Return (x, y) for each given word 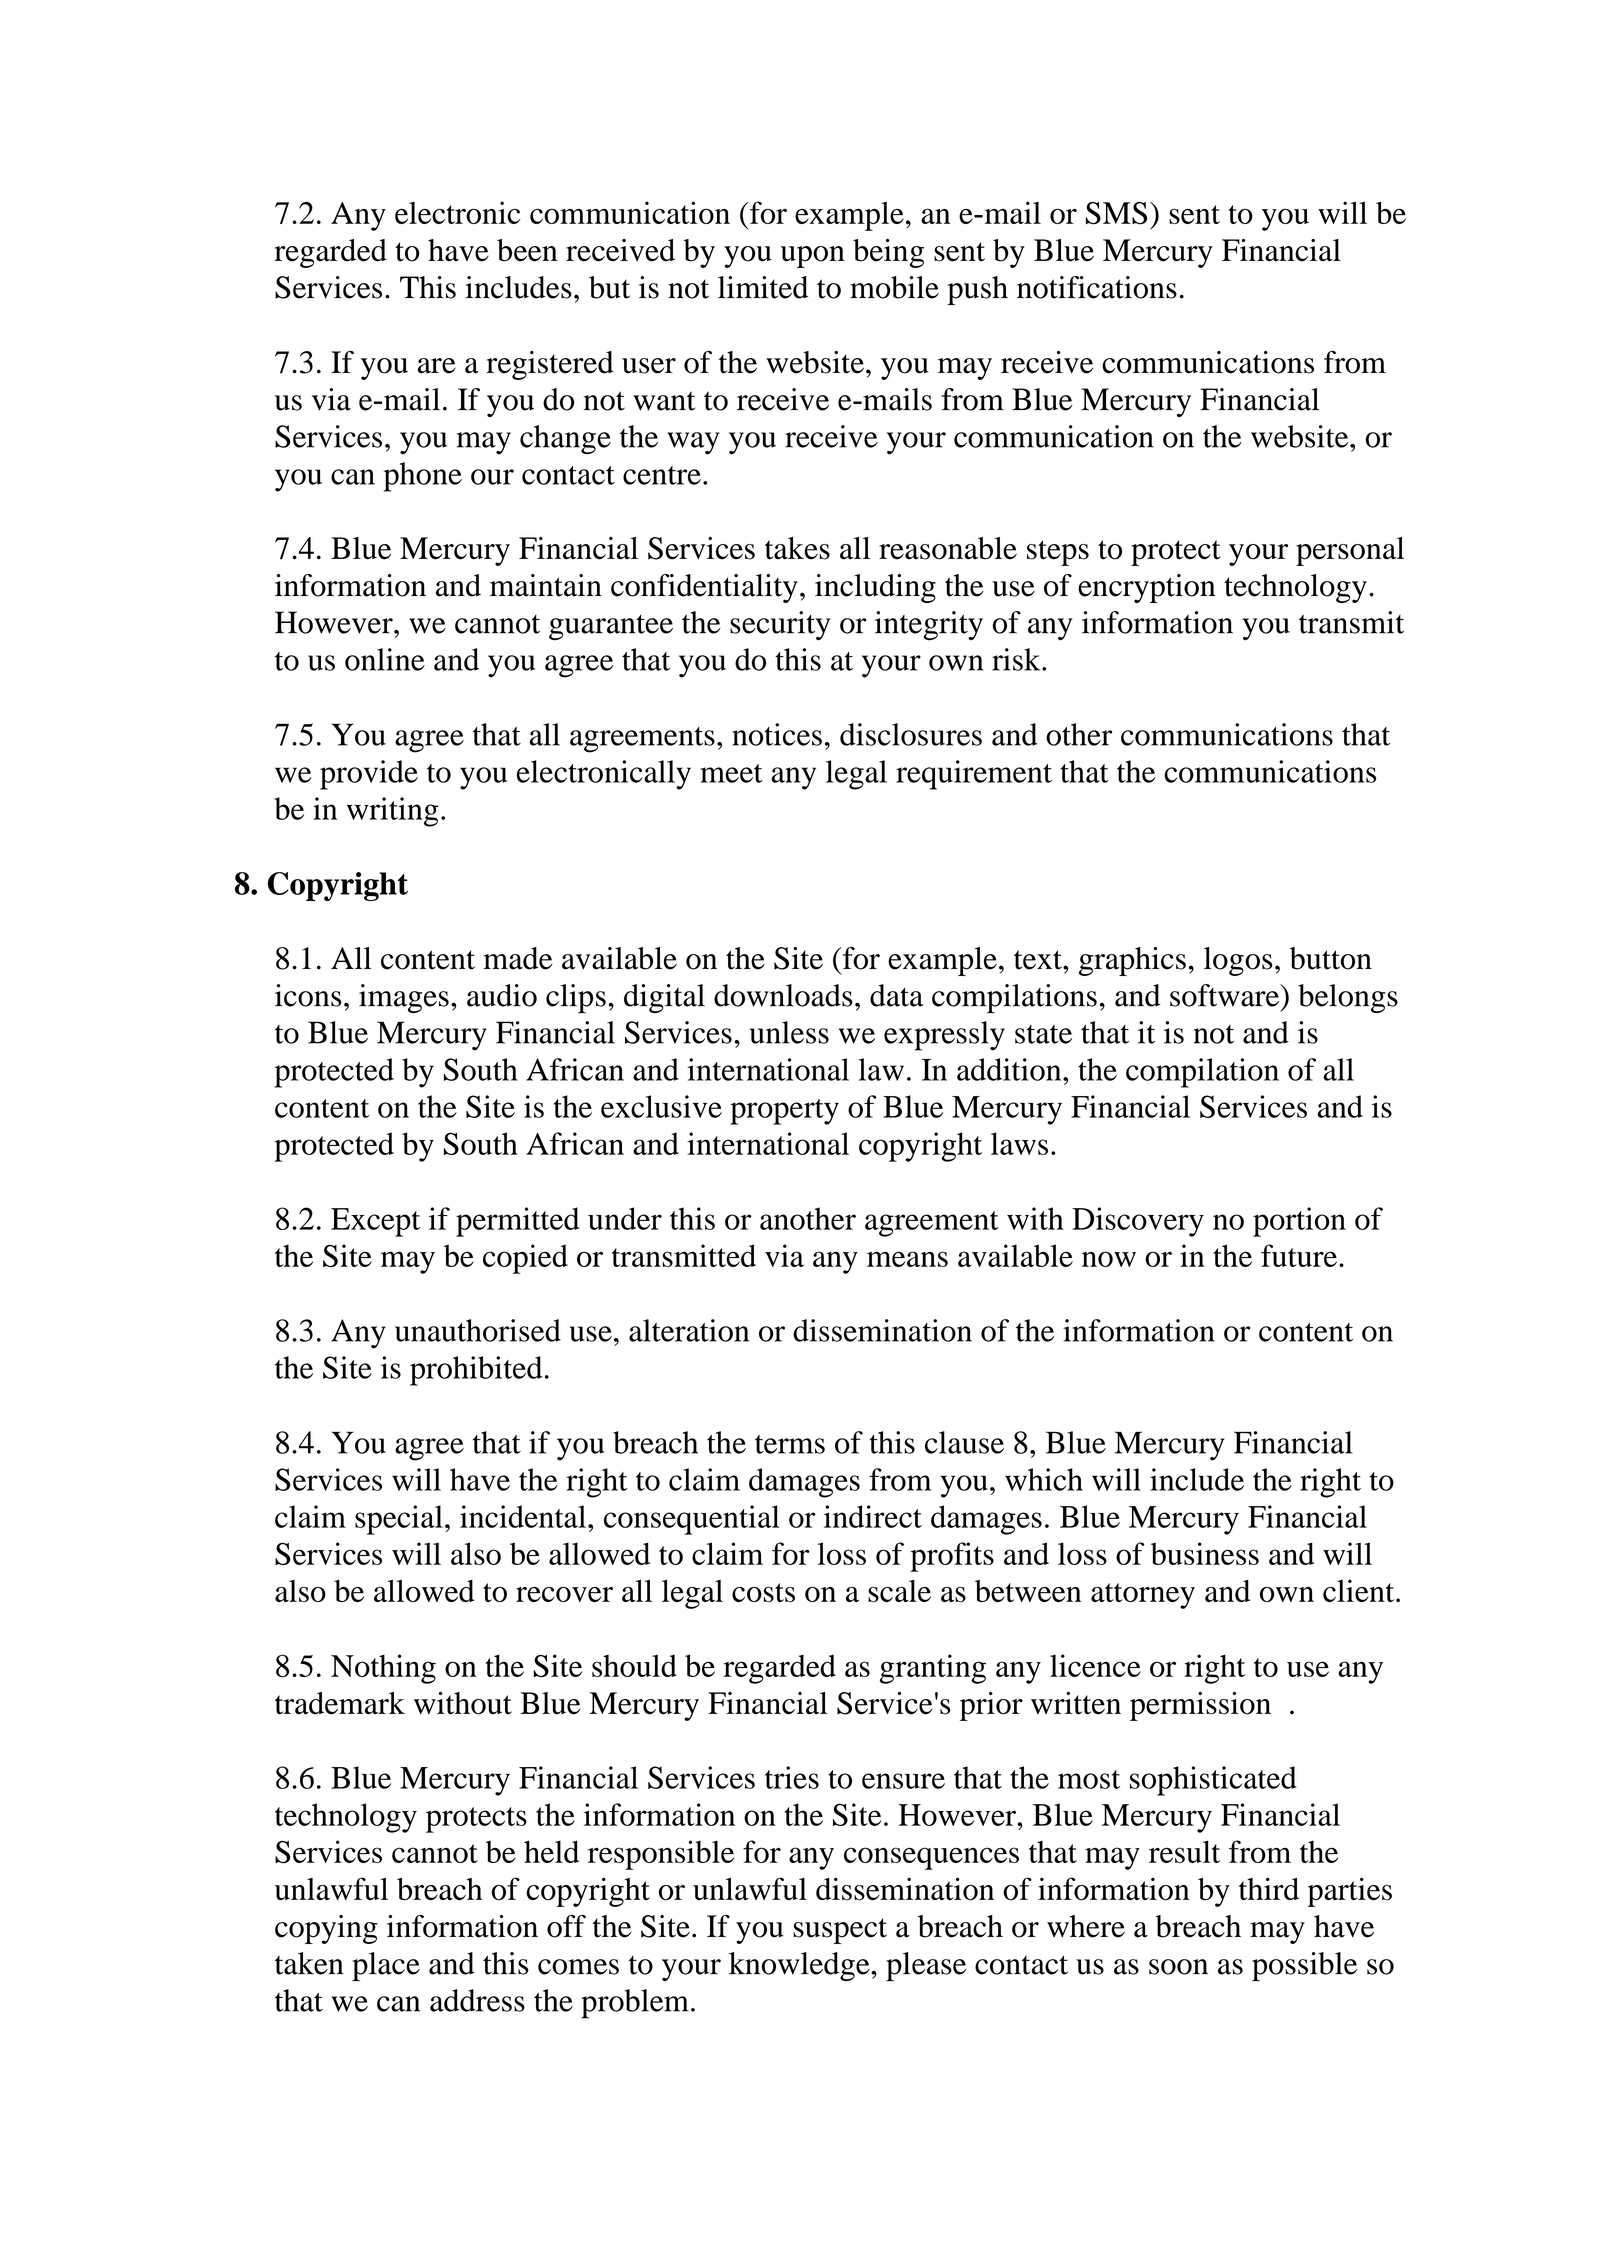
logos (1238, 961)
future (1299, 1255)
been (527, 250)
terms (790, 1444)
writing (393, 812)
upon (813, 257)
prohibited (476, 1371)
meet (731, 773)
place (386, 1967)
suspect (840, 1931)
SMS (1116, 213)
